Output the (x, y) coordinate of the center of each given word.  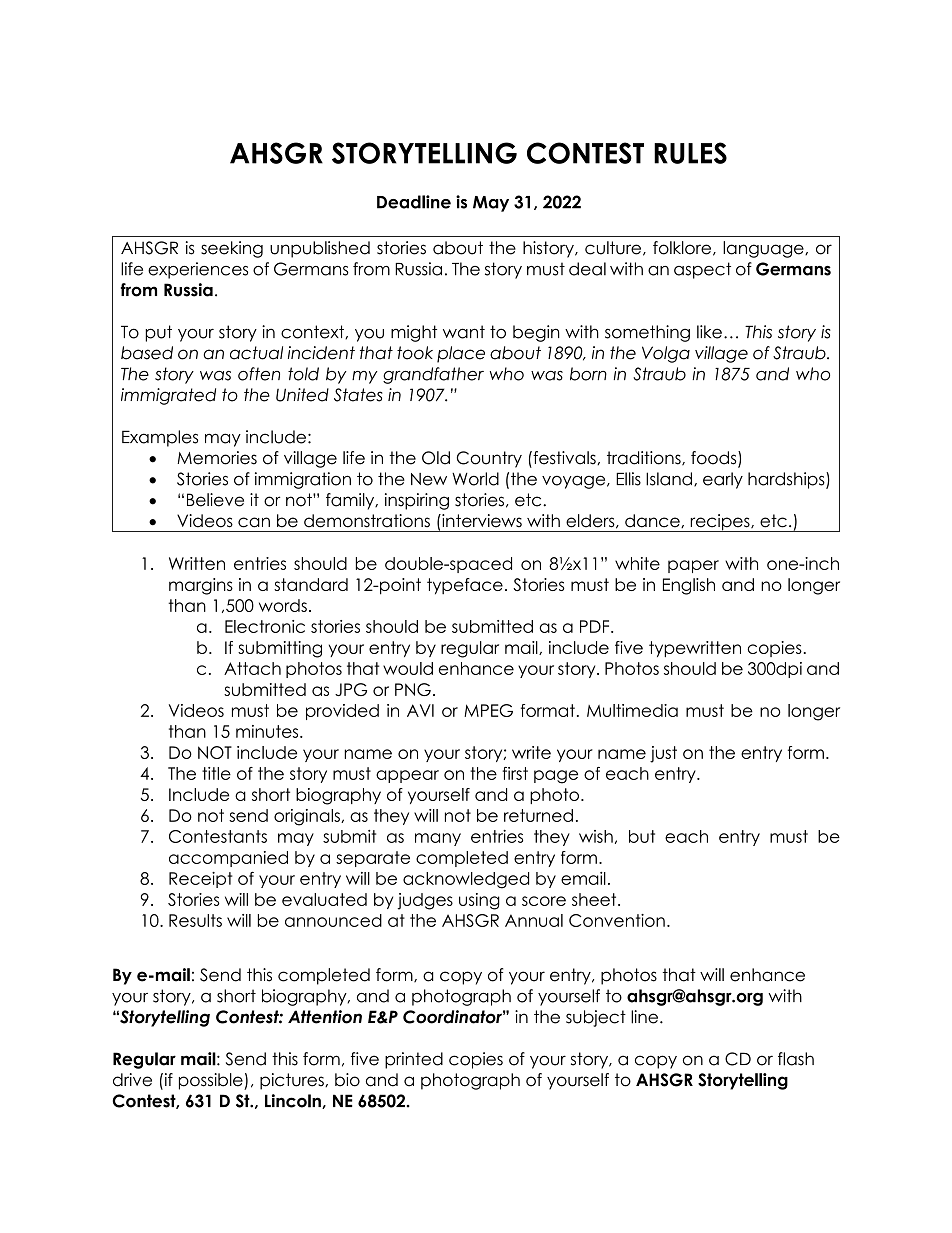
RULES (690, 153)
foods (715, 459)
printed (414, 1060)
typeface (465, 586)
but (642, 836)
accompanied (228, 859)
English (689, 586)
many (438, 839)
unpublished (320, 249)
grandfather (433, 375)
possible (212, 1081)
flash (796, 1059)
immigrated (168, 396)
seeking (232, 249)
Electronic (265, 626)
